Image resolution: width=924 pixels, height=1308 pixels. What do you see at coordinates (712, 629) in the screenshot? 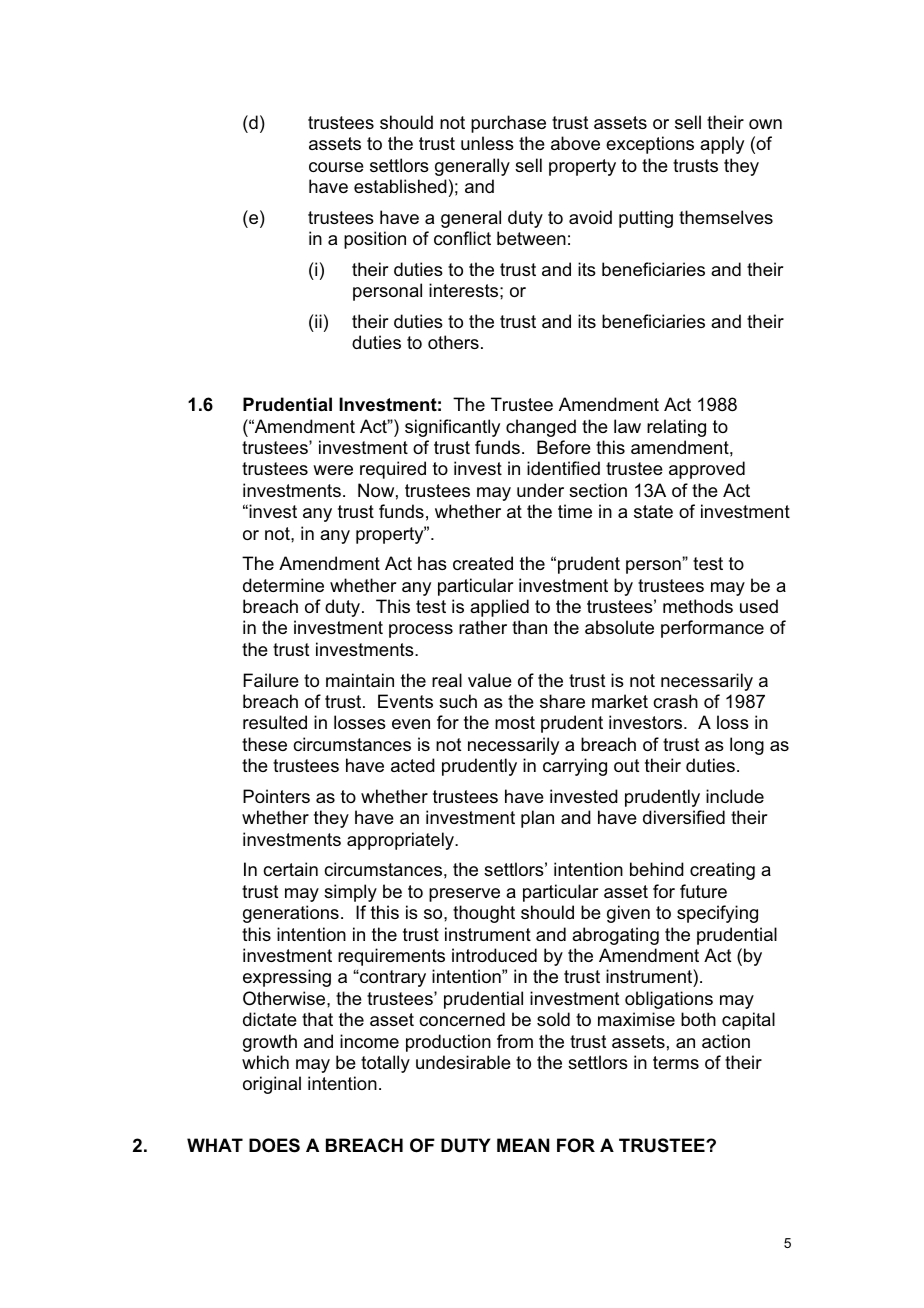
I see `performance` at bounding box center [712, 629].
